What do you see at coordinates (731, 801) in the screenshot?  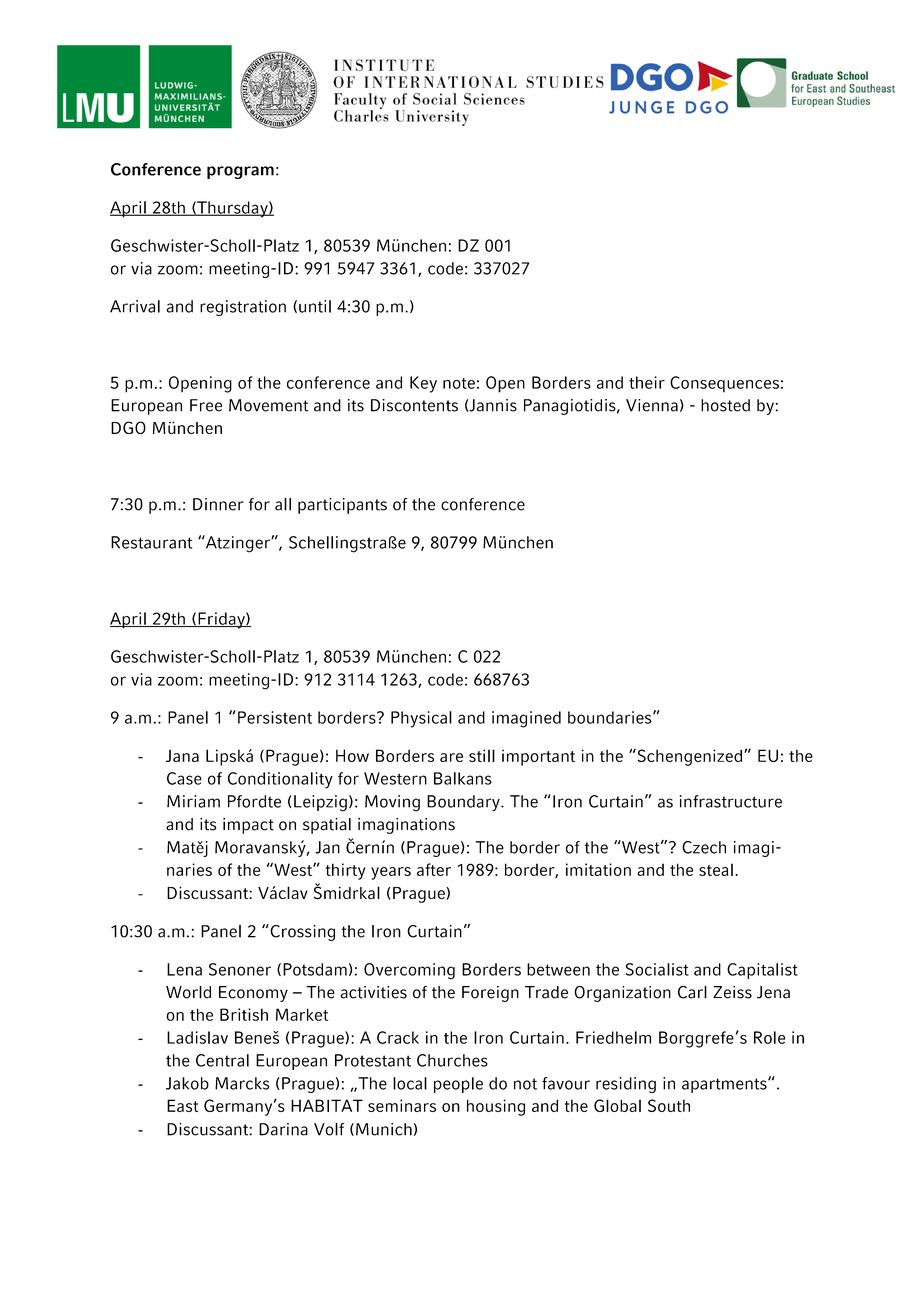 I see `infrastructure` at bounding box center [731, 801].
